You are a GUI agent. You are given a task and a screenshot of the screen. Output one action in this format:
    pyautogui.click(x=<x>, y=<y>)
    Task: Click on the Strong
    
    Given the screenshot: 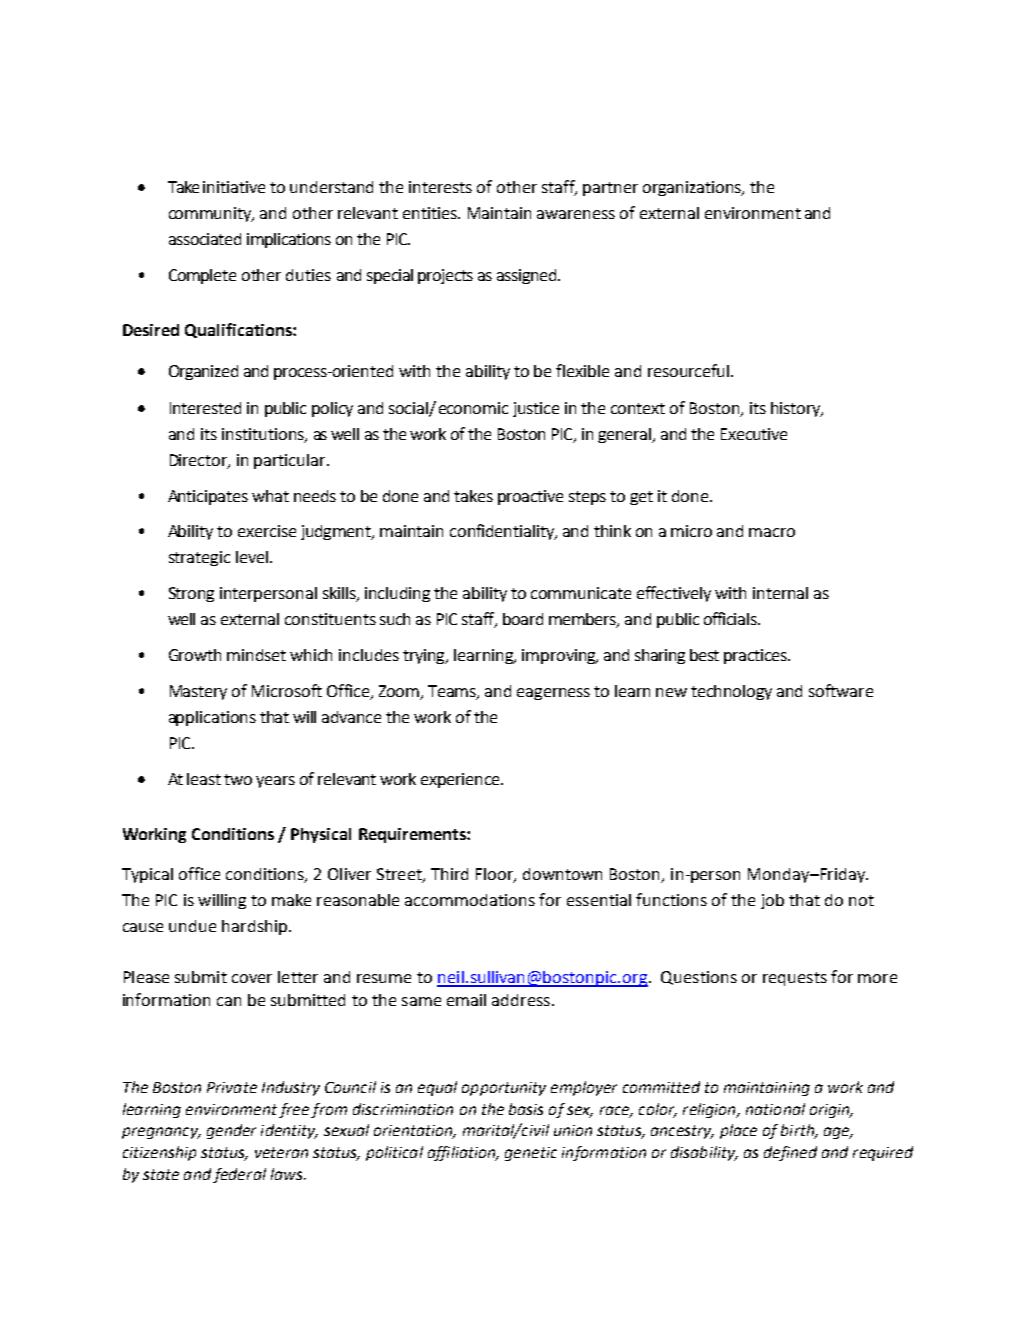 What is the action you would take?
    pyautogui.click(x=191, y=594)
